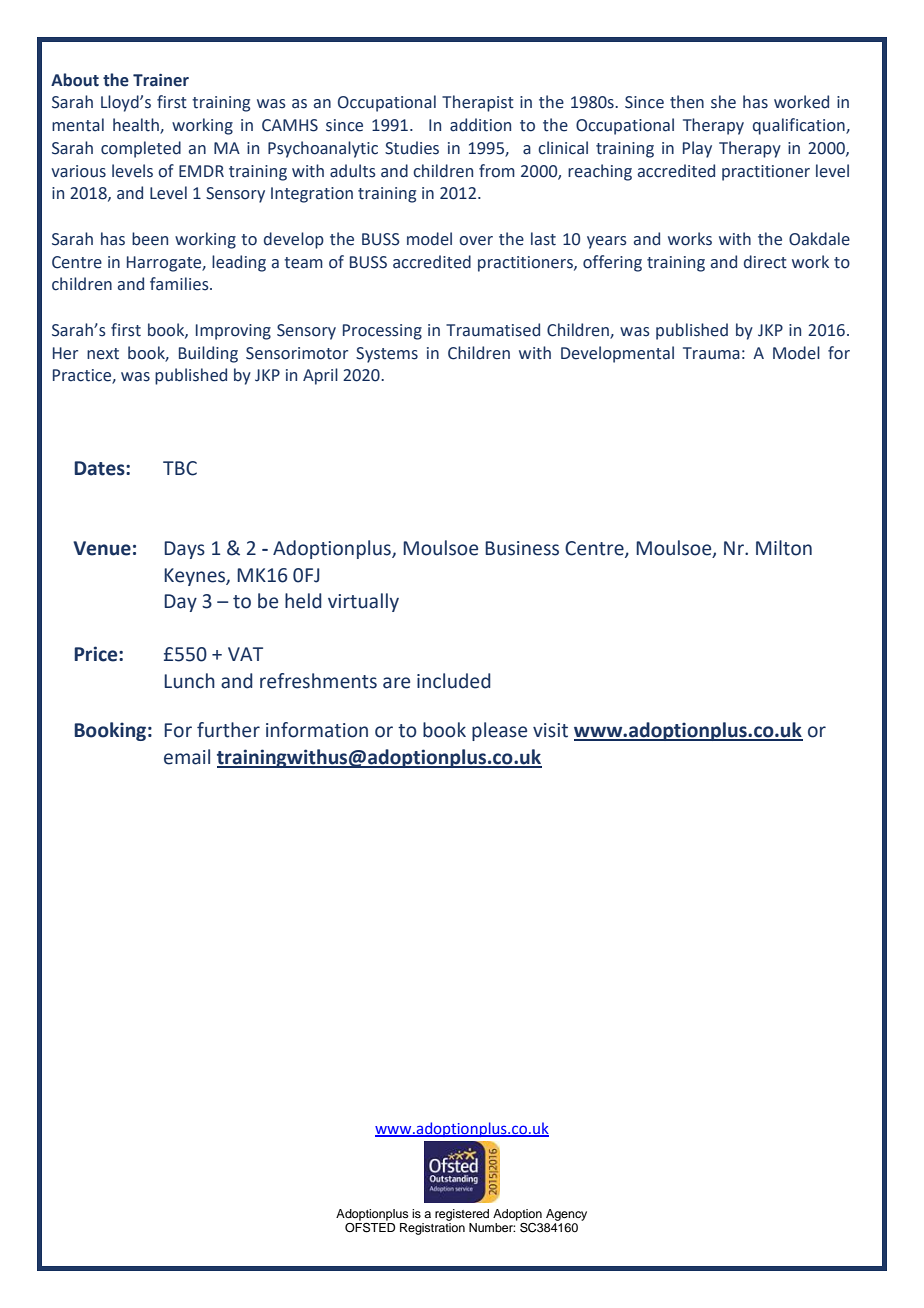  Describe the element at coordinates (478, 103) in the screenshot. I see `Therapist` at that location.
